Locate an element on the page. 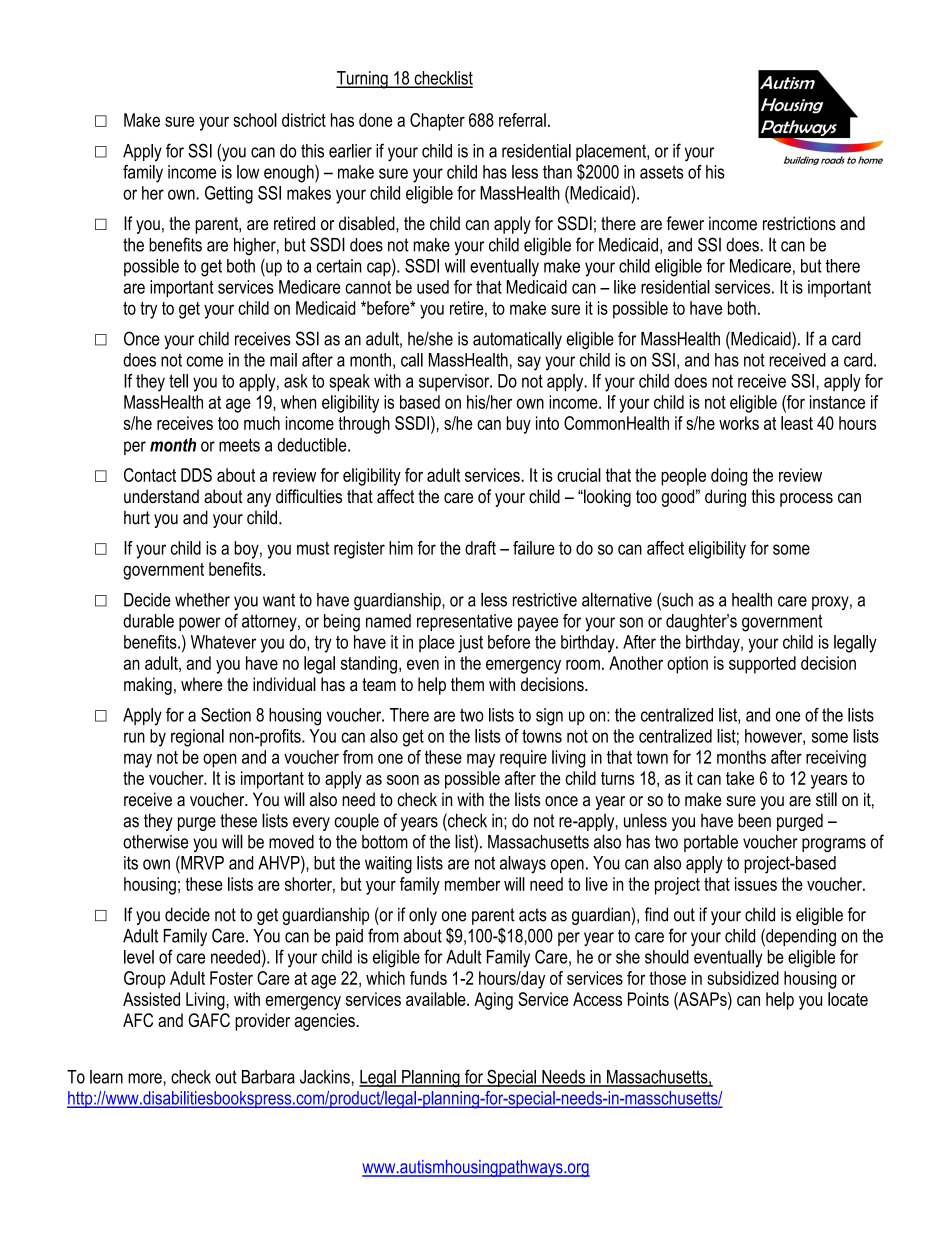 The image size is (952, 1233). require is located at coordinates (523, 759).
